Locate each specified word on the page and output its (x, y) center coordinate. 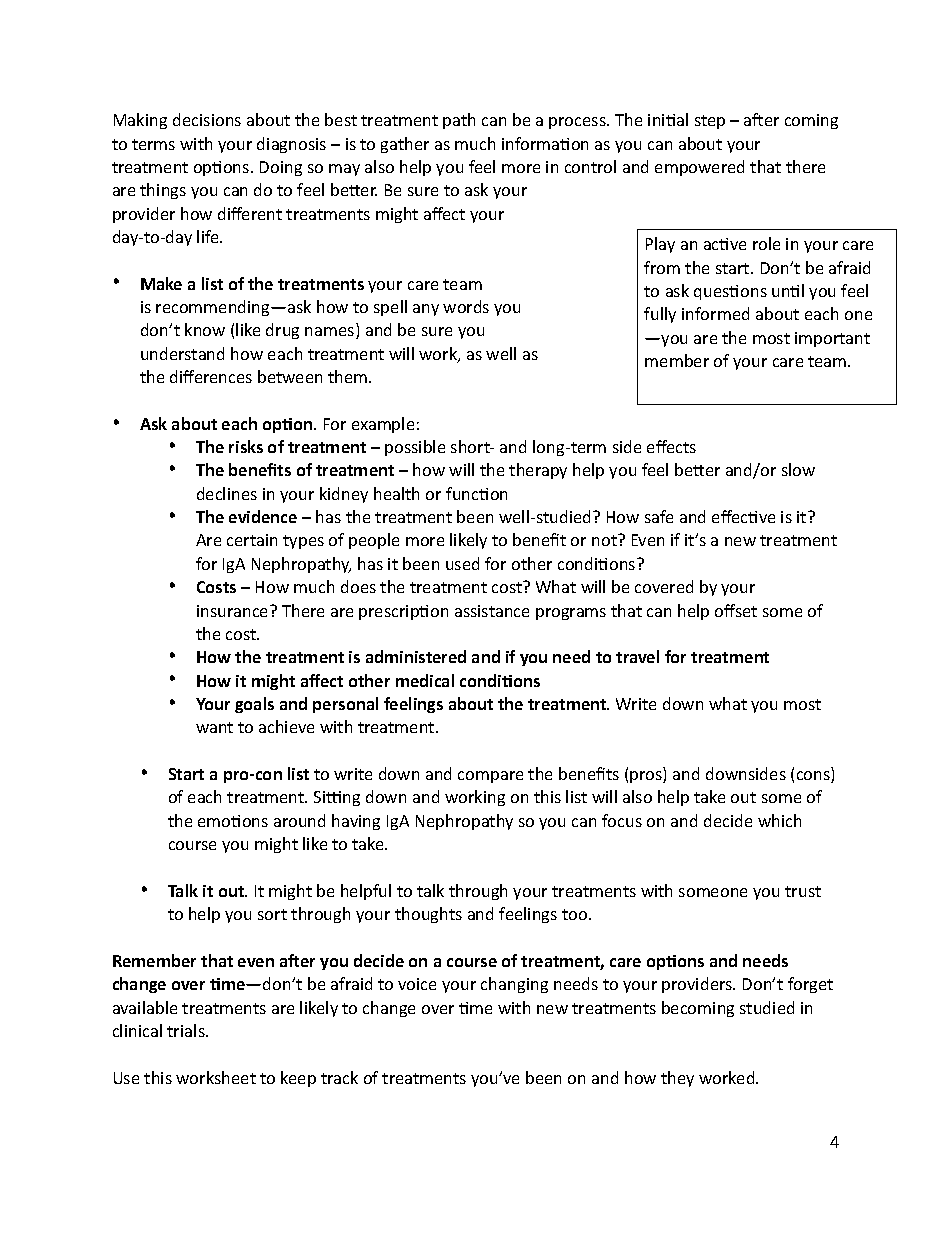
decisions (207, 119)
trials (187, 1030)
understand (182, 353)
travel (637, 656)
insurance (234, 611)
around (299, 820)
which (779, 820)
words (466, 306)
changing (514, 985)
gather (405, 145)
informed (715, 313)
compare (490, 777)
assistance (492, 611)
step (710, 122)
